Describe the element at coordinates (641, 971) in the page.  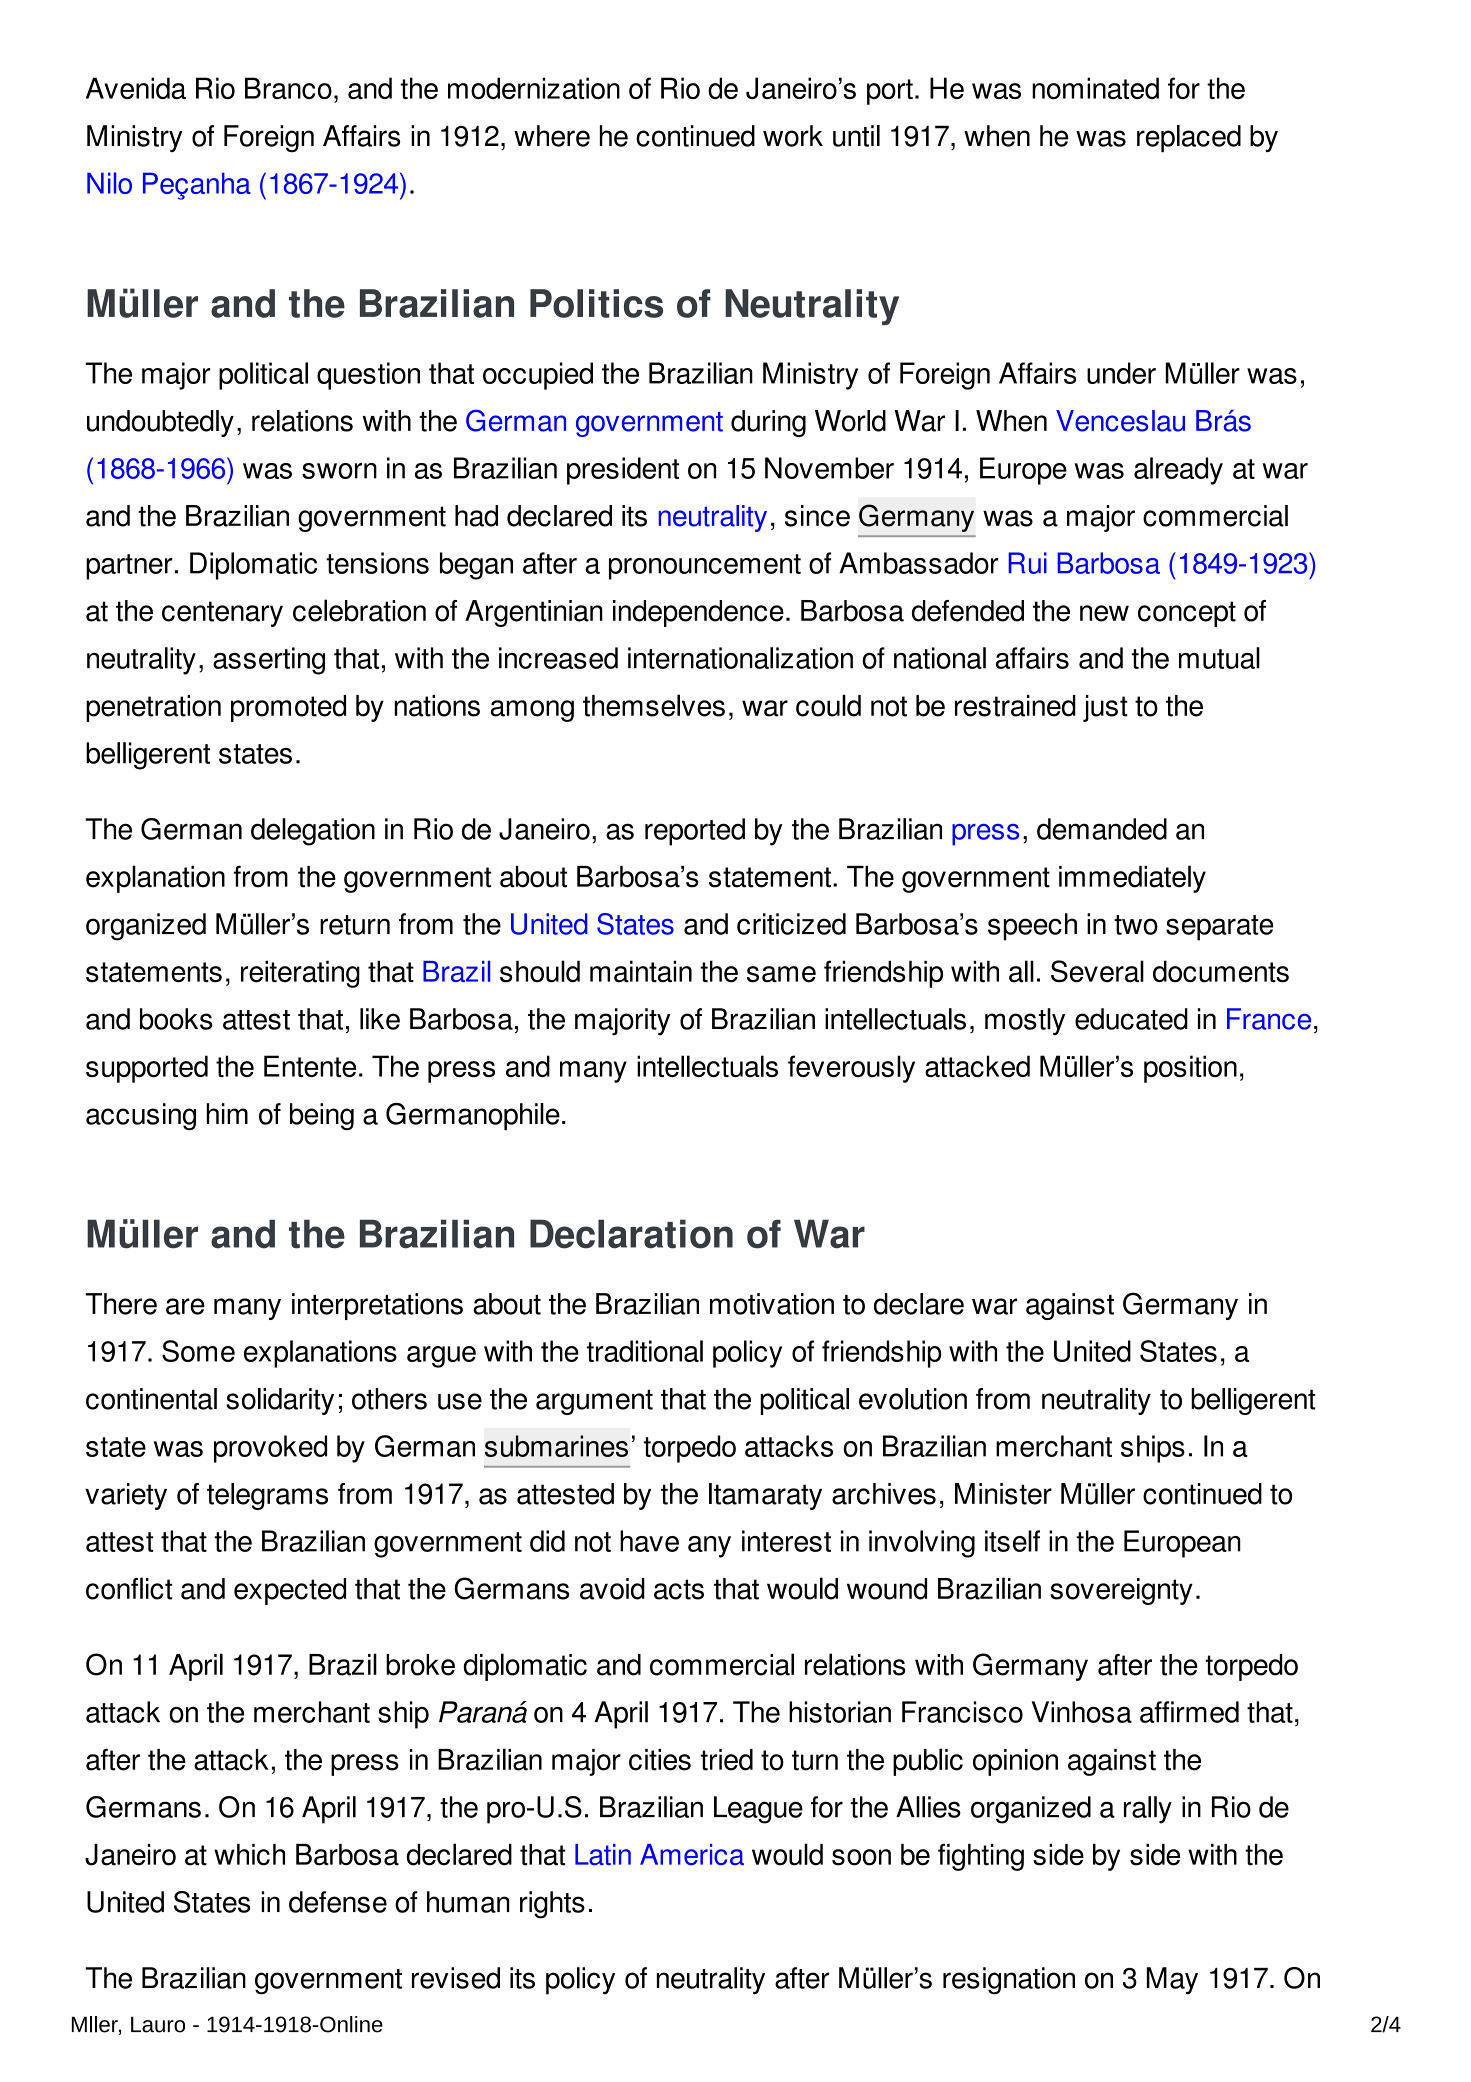
I see `maintain` at that location.
